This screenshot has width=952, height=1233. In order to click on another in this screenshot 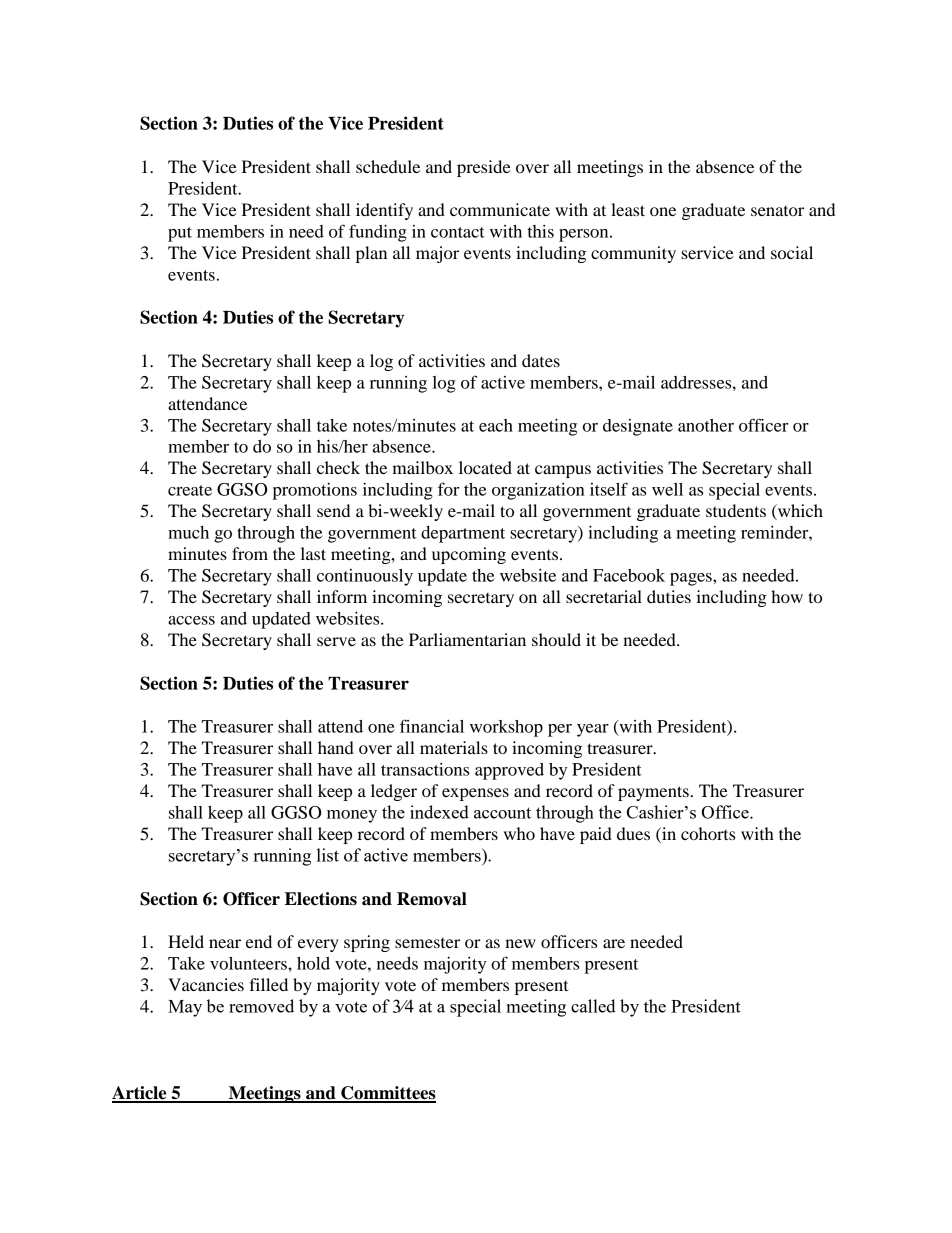, I will do `click(706, 425)`.
